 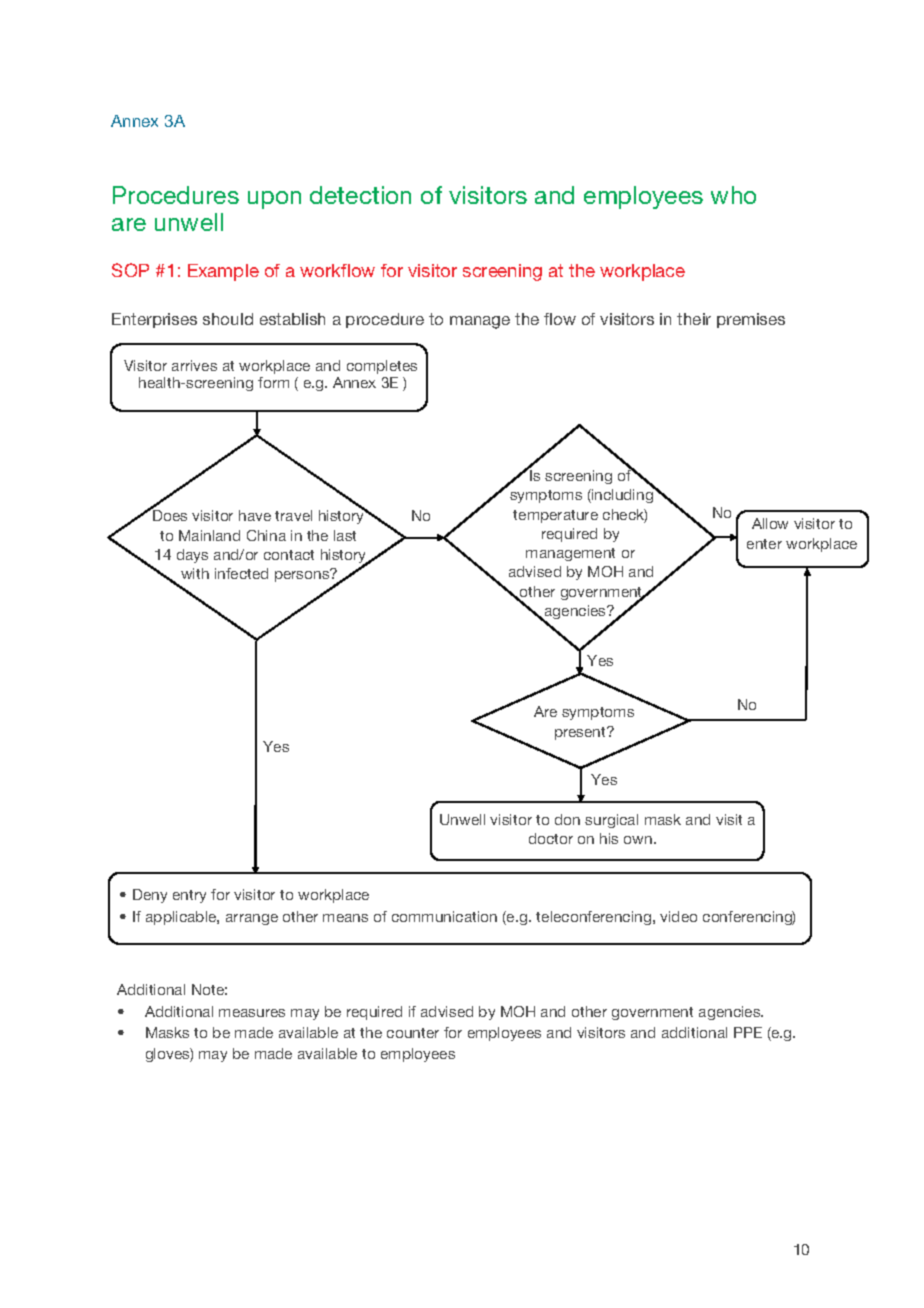 I want to click on detection, so click(x=360, y=195).
